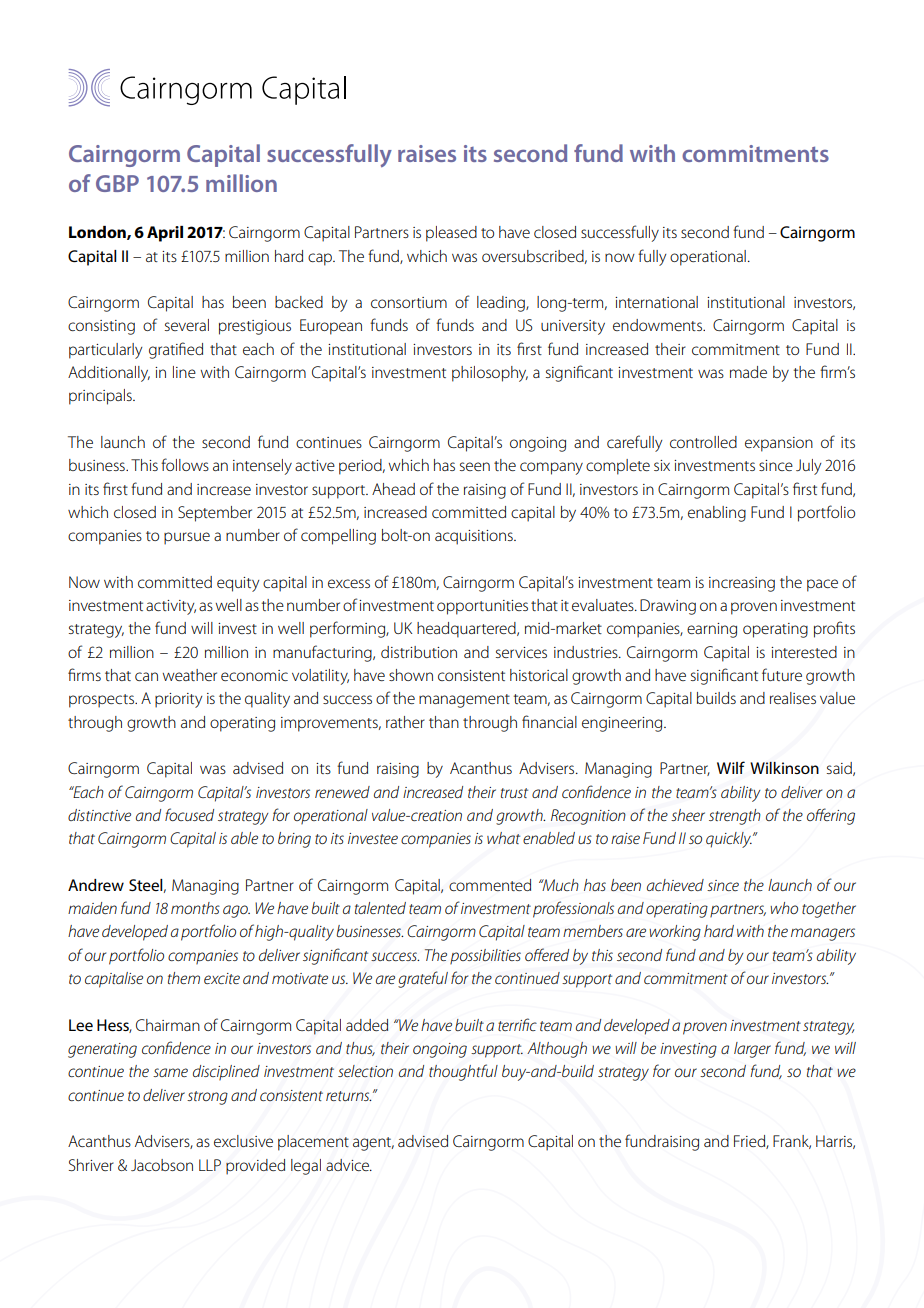  Describe the element at coordinates (165, 234) in the screenshot. I see `April` at that location.
